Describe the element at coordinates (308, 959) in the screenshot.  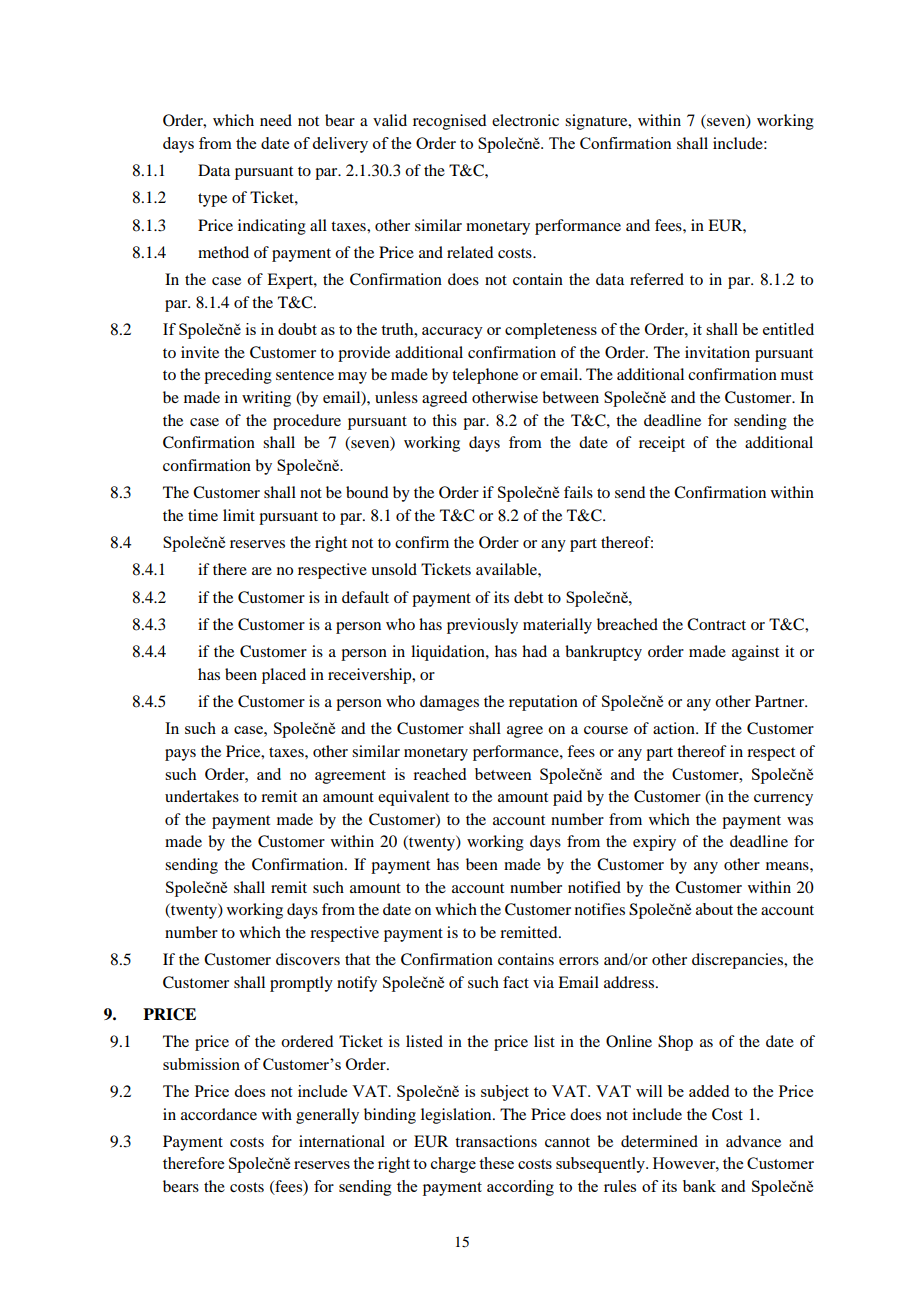
I see `discovers` at that location.
